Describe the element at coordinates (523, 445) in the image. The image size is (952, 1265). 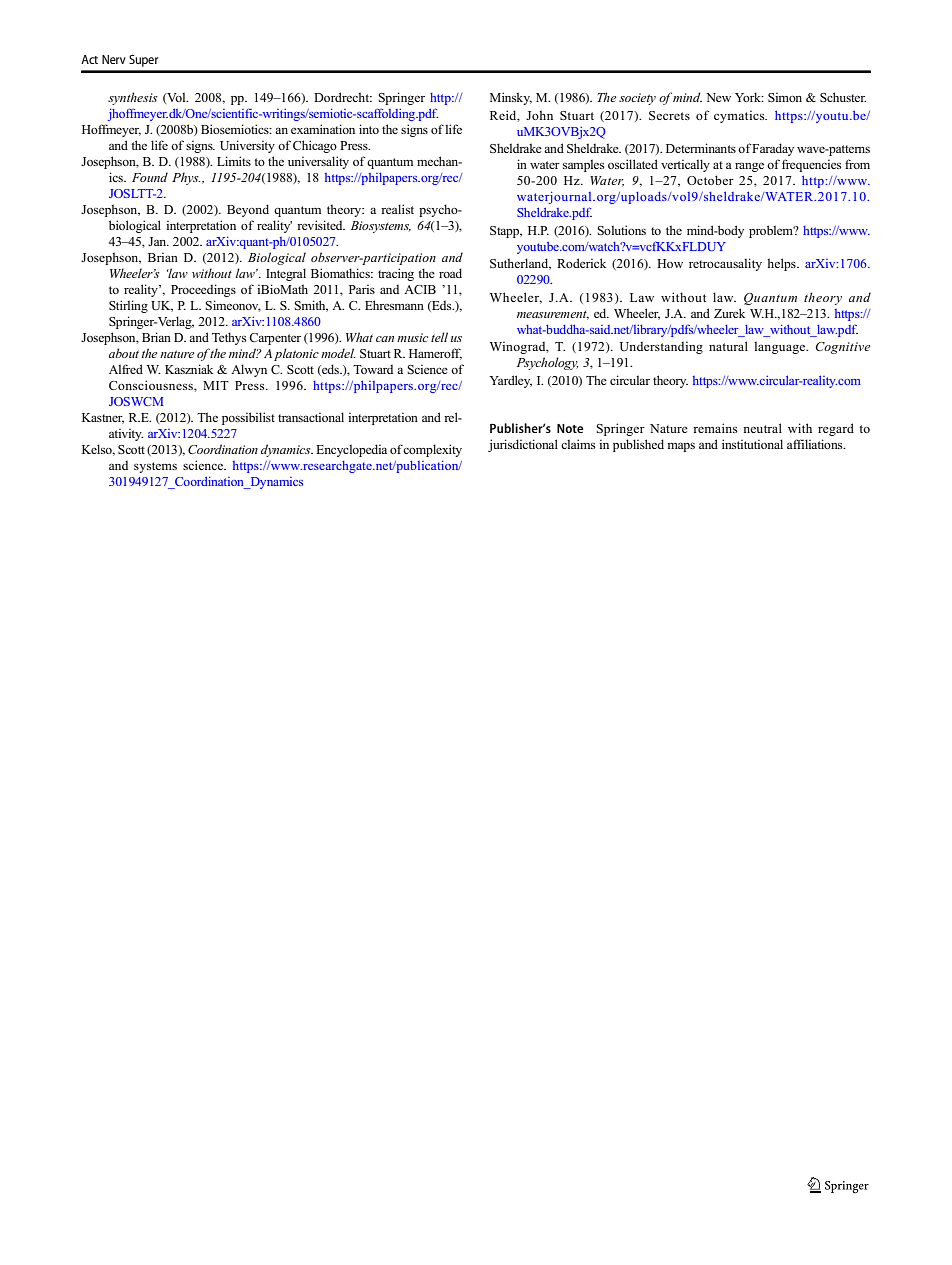
I see `jurisdictional` at that location.
